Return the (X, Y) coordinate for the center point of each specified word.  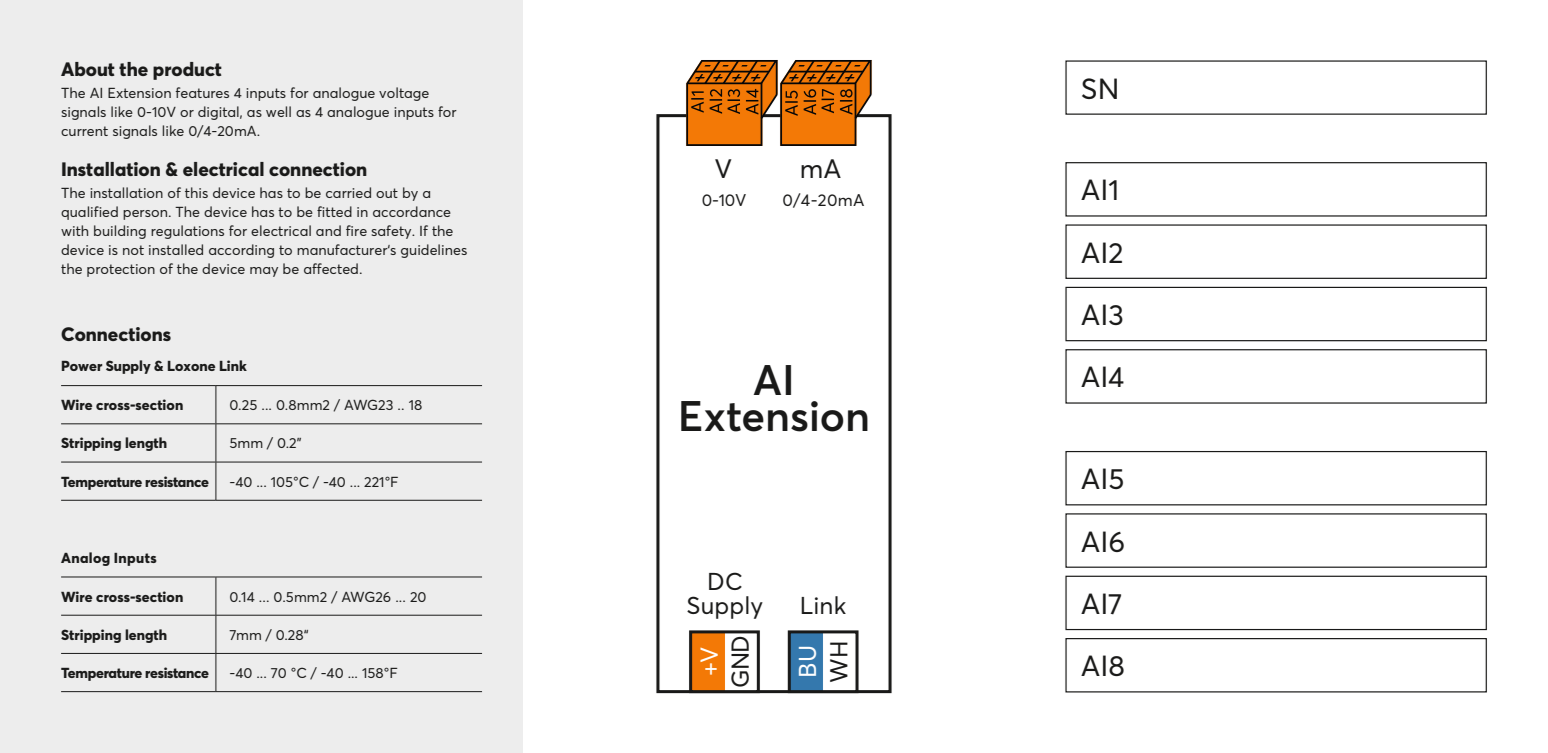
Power (82, 366)
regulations (187, 232)
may (264, 272)
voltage (404, 94)
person (146, 215)
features (202, 92)
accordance (412, 211)
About (88, 69)
